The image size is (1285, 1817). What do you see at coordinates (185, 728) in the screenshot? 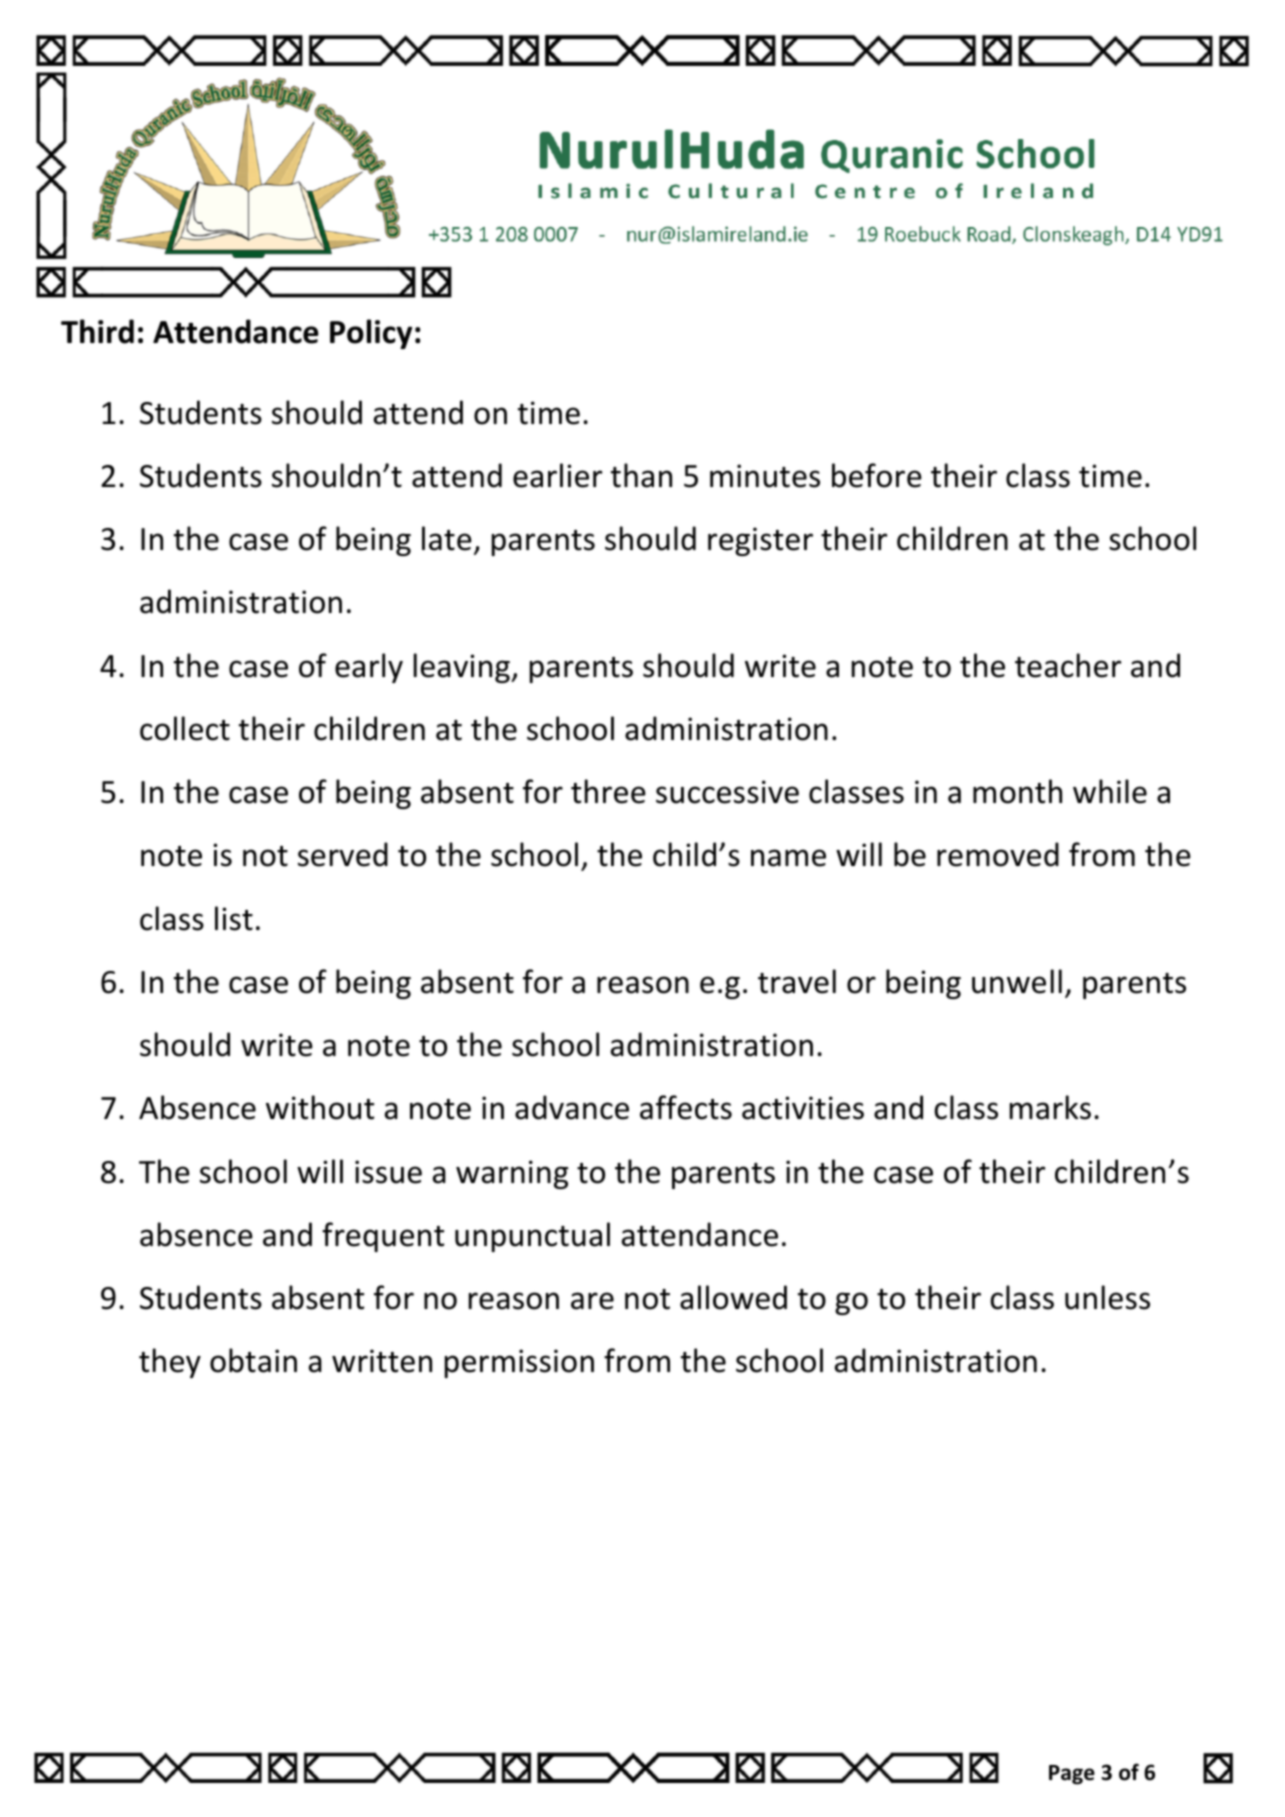
I see `collect` at bounding box center [185, 728].
